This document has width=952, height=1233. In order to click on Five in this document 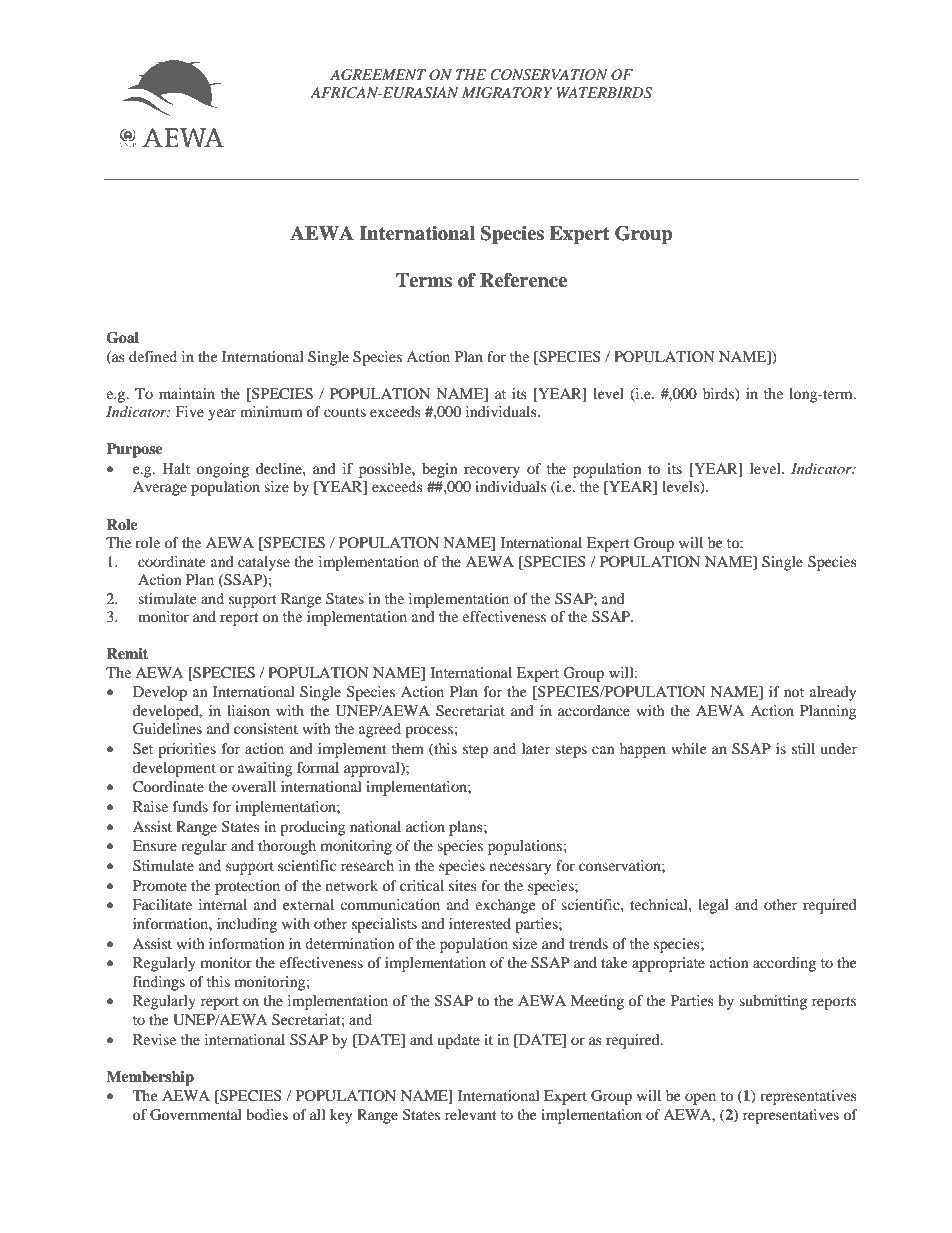, I will do `click(189, 411)`.
